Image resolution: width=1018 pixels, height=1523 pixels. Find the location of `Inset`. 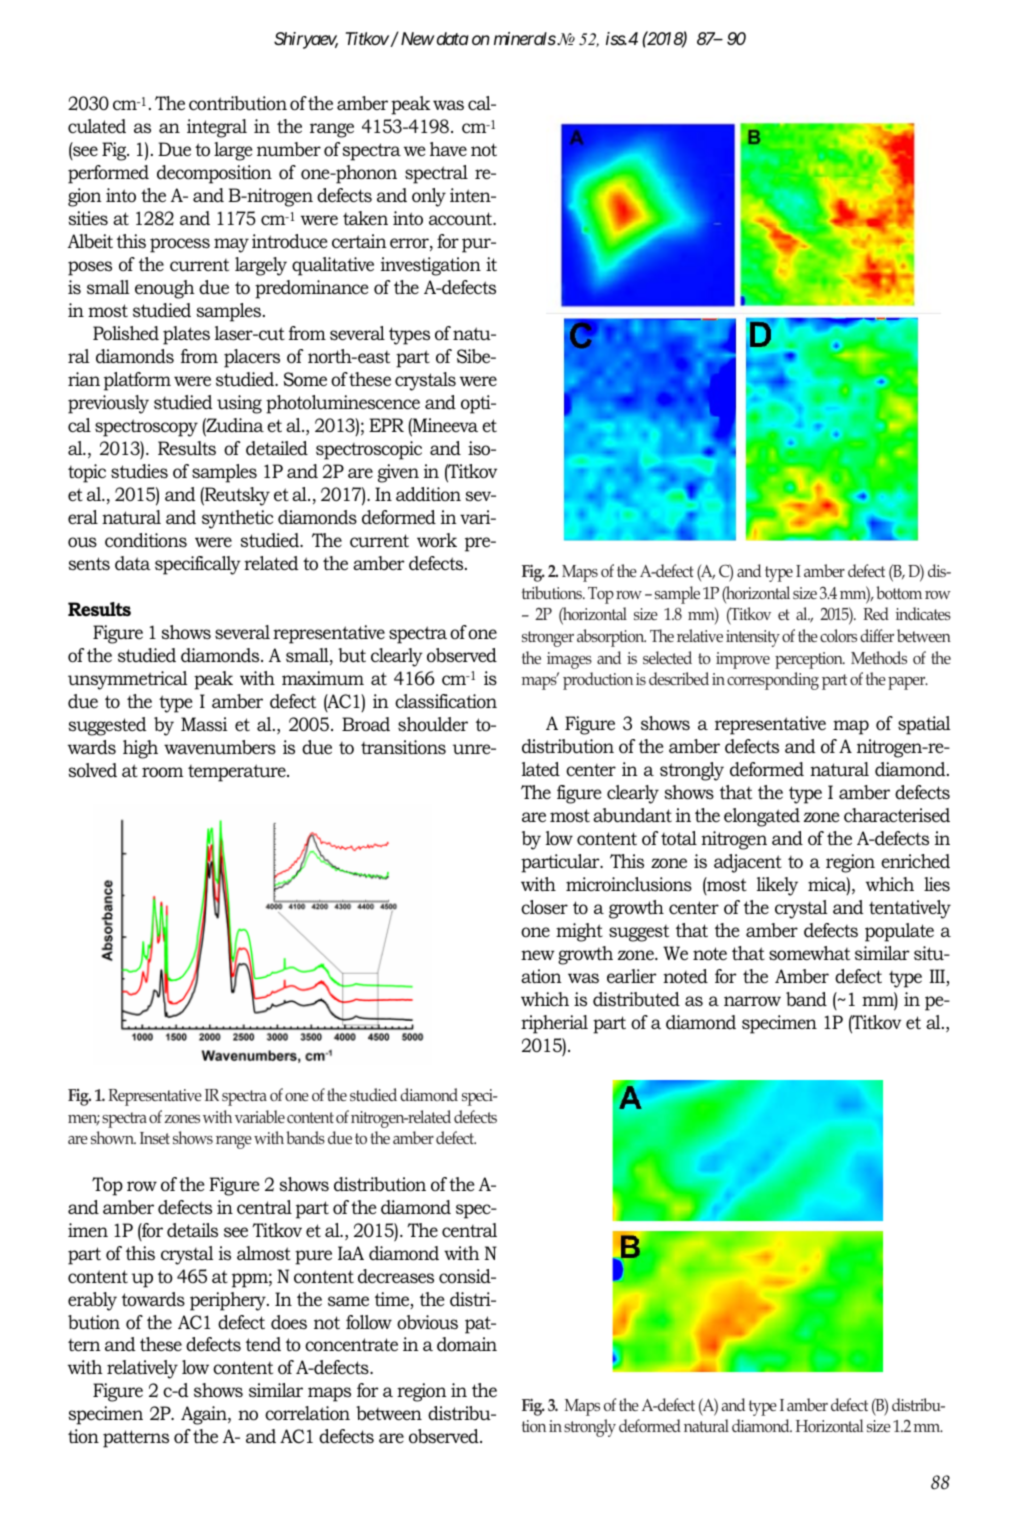

Inset is located at coordinates (155, 1138).
